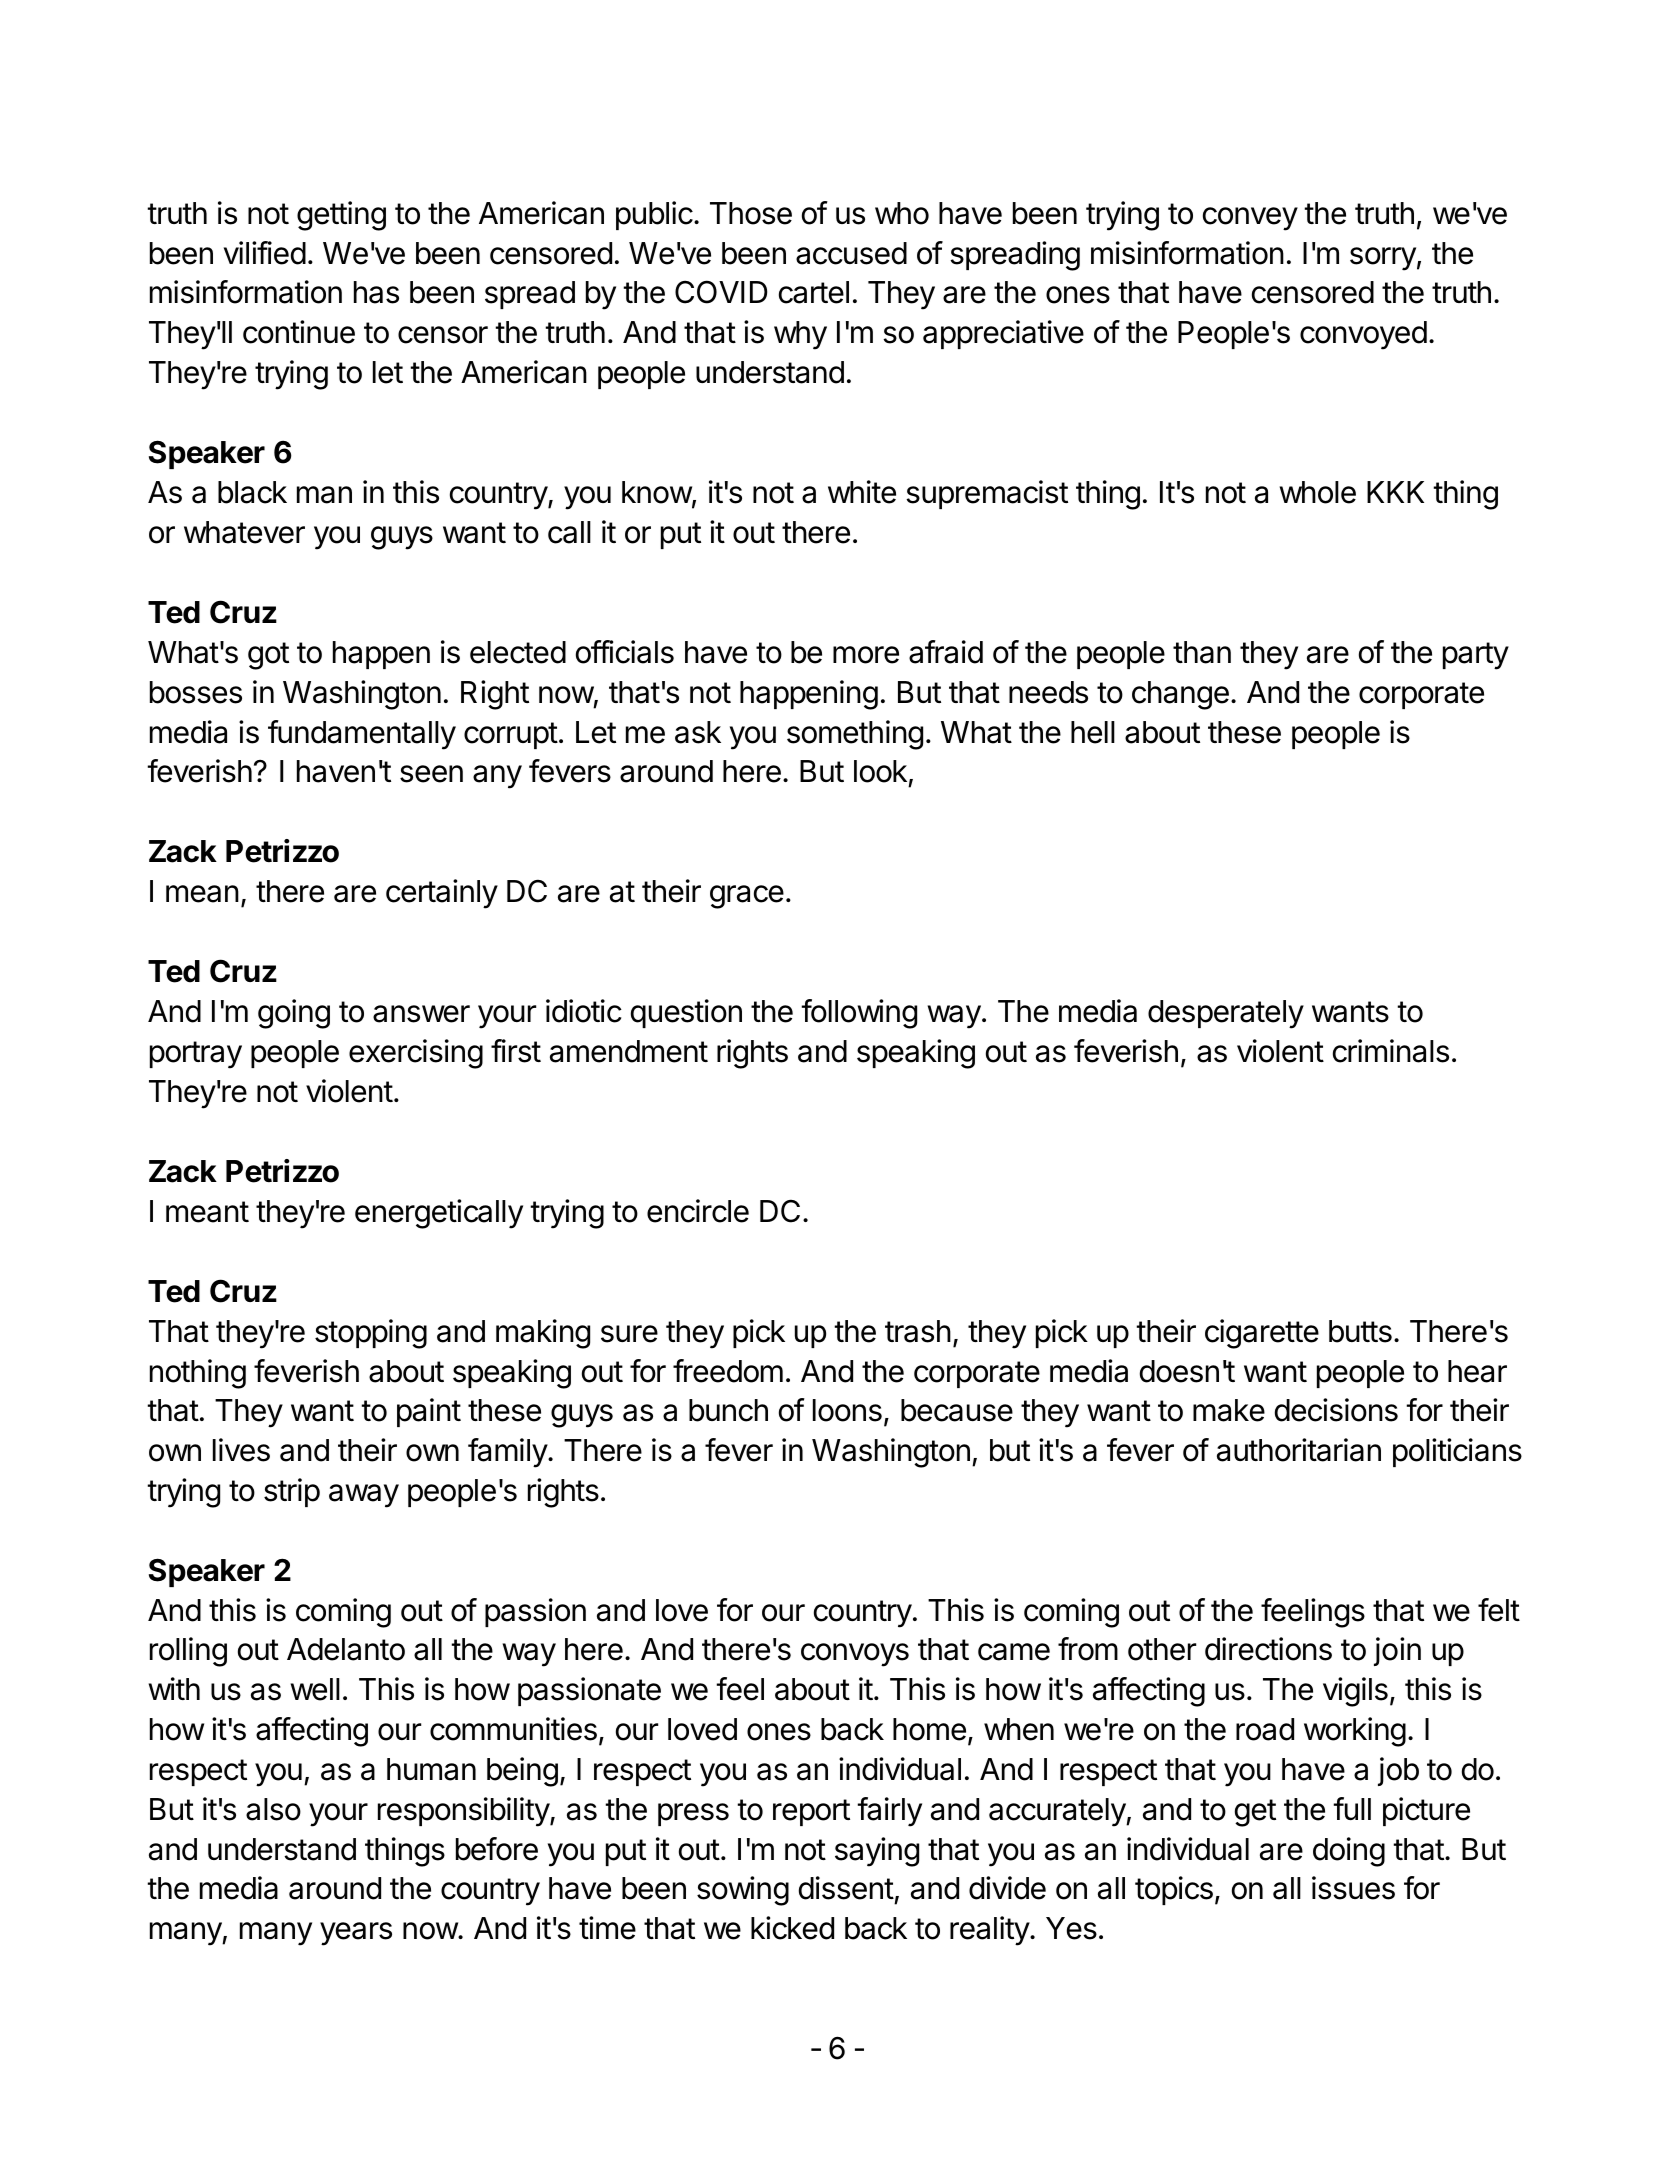 Image resolution: width=1672 pixels, height=2164 pixels. What do you see at coordinates (376, 292) in the screenshot?
I see `has` at bounding box center [376, 292].
